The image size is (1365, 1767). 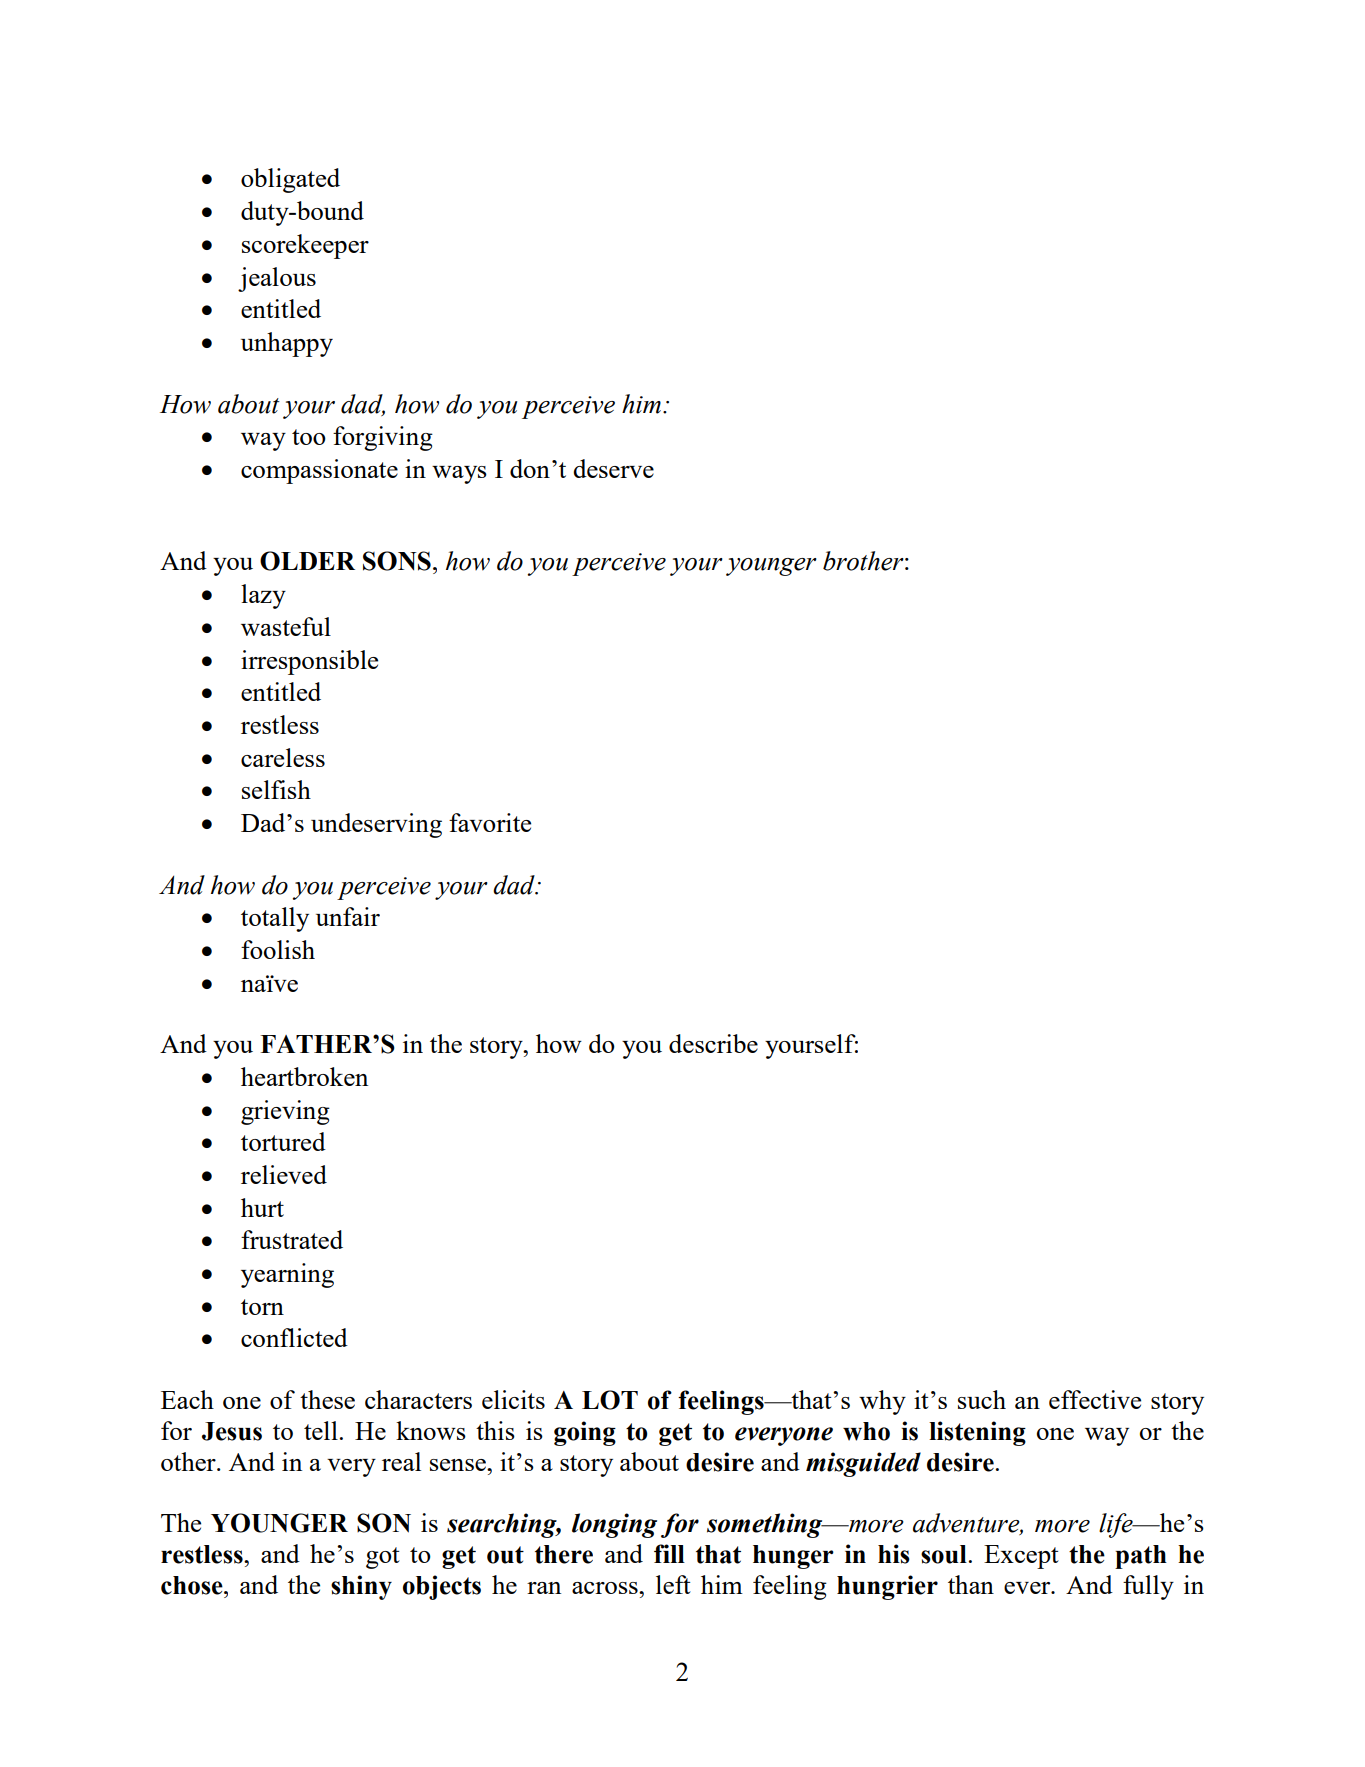 I want to click on obligated, so click(x=290, y=180).
